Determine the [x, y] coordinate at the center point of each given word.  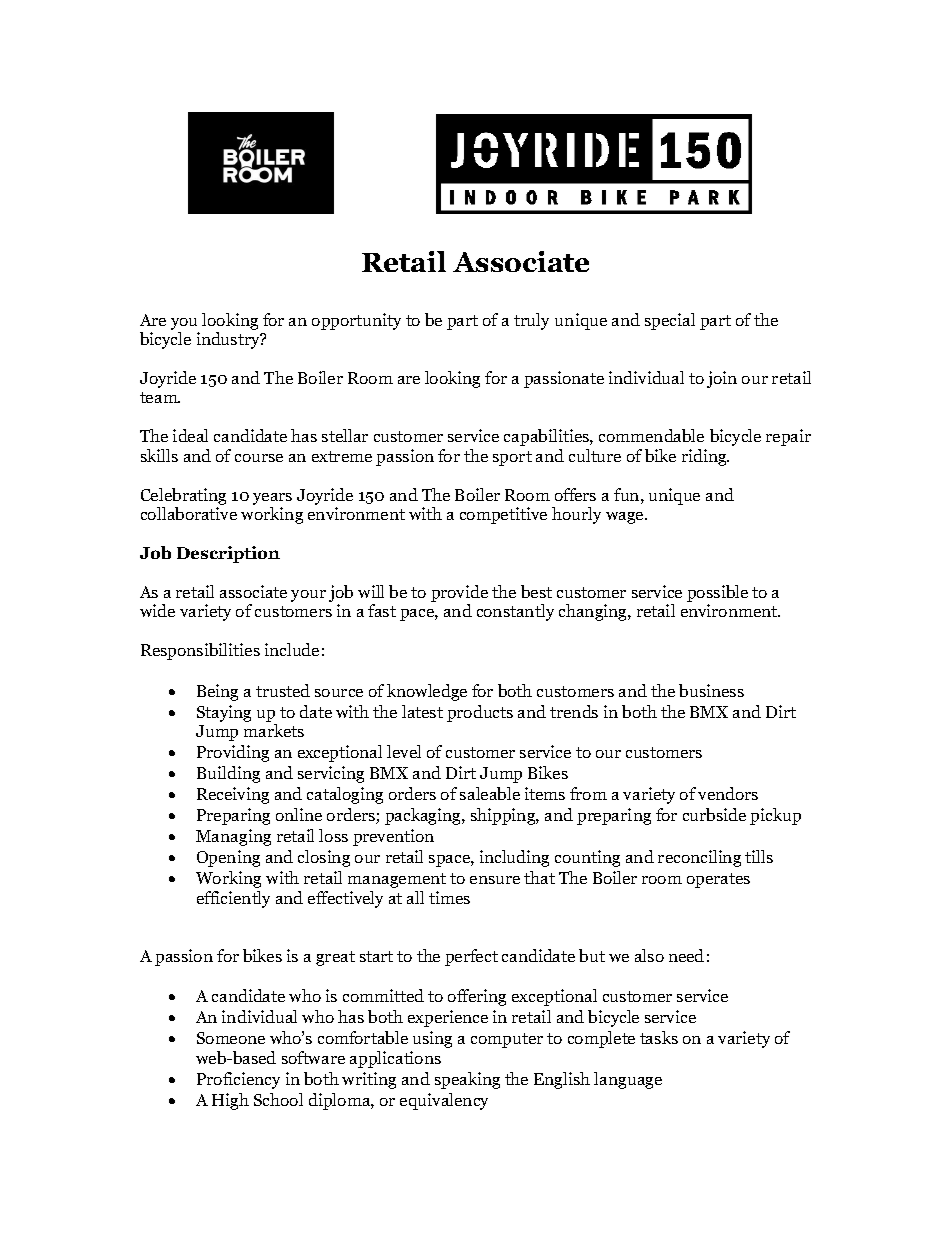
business [711, 690]
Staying [224, 713]
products [480, 713]
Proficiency [238, 1080]
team [160, 397]
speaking [467, 1080]
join [722, 379]
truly [531, 321]
